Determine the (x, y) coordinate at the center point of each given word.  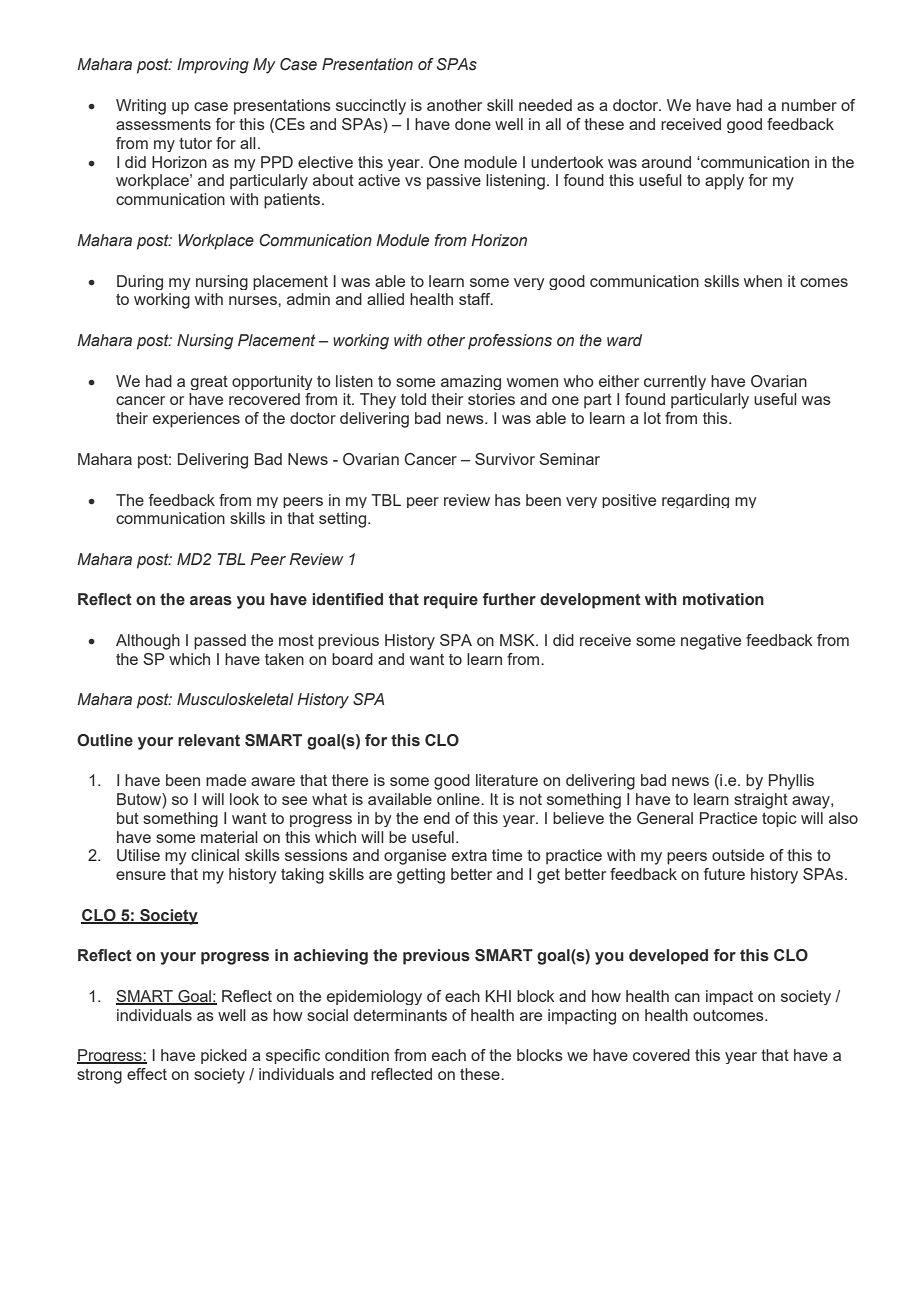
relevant (209, 740)
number (809, 105)
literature (507, 780)
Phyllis (791, 782)
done (473, 124)
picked (224, 1056)
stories (491, 399)
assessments (163, 124)
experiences (196, 420)
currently (675, 382)
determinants (400, 1015)
